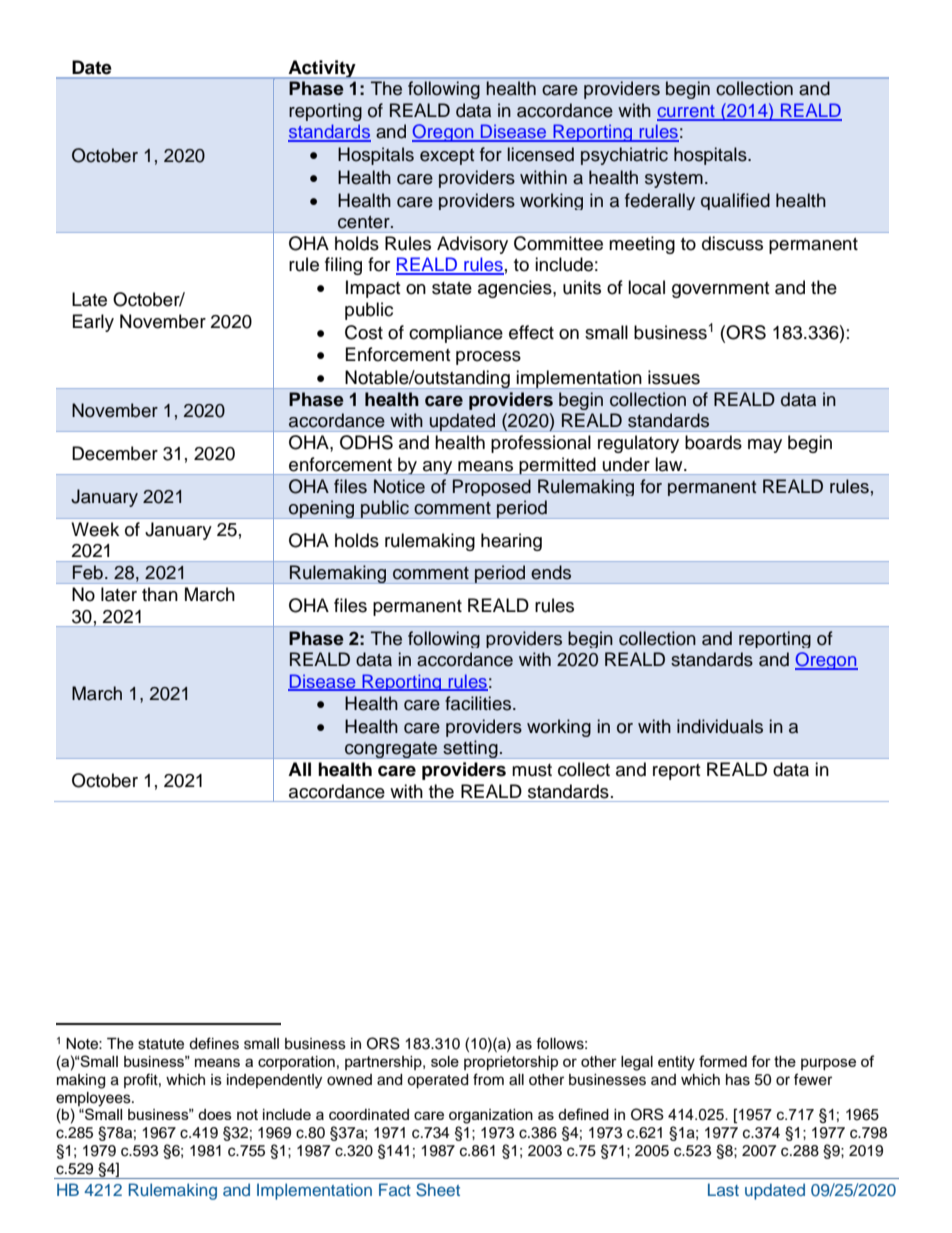 This screenshot has height=1233, width=952. I want to click on setting, so click(470, 749).
